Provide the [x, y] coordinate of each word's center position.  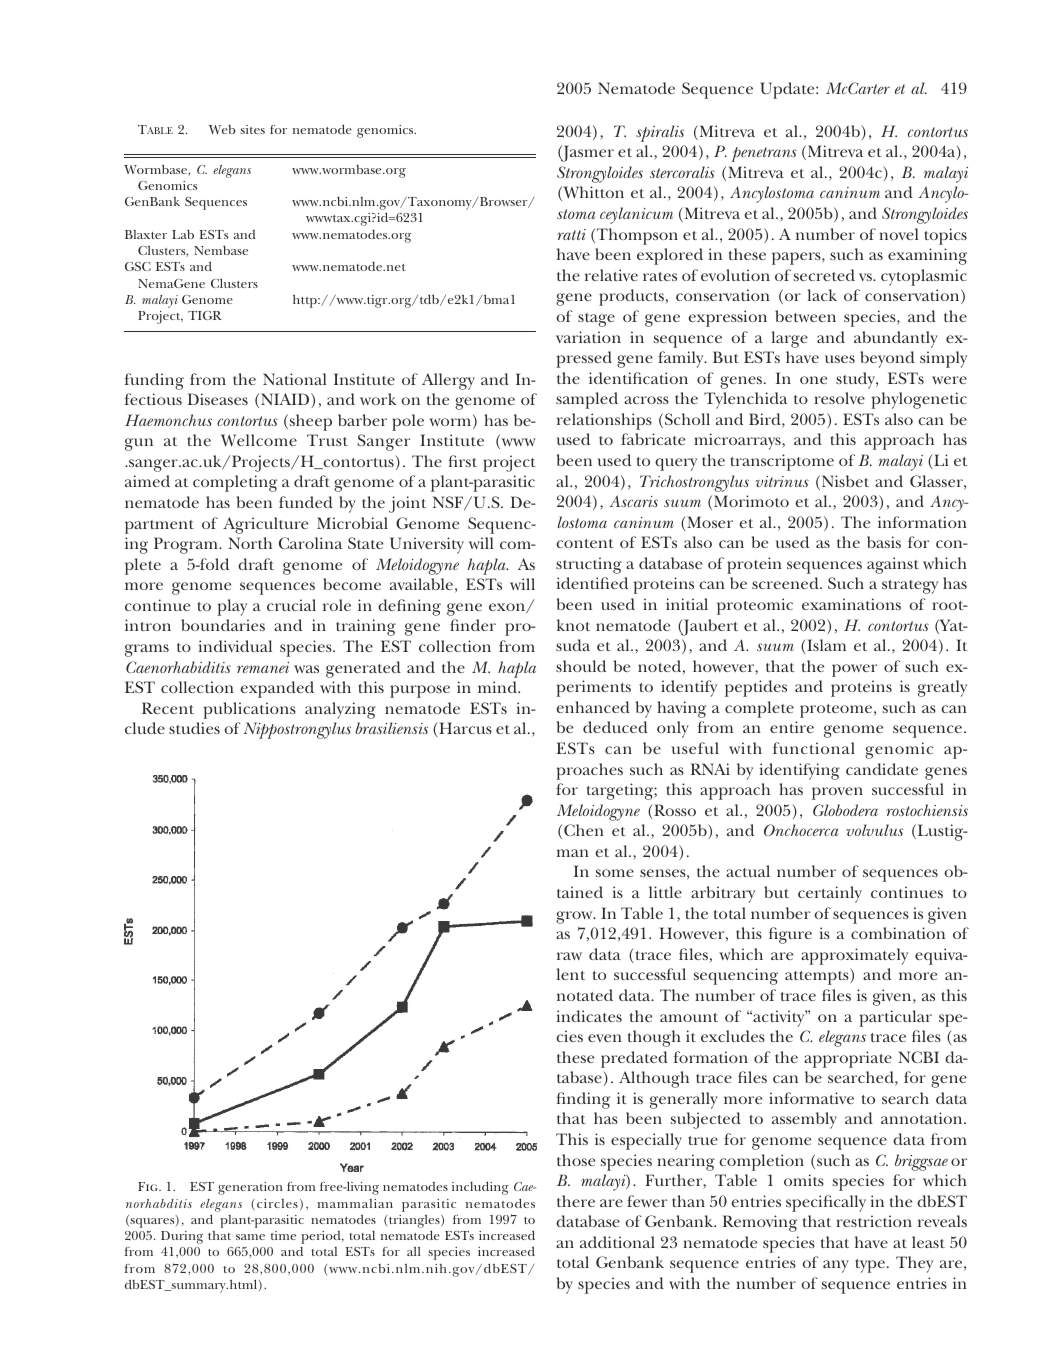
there [576, 1201]
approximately [854, 956]
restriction [874, 1221]
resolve [839, 398]
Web [222, 129]
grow [575, 917]
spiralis [660, 133]
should [581, 666]
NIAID [286, 400]
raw [569, 956]
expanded [277, 689]
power [854, 670]
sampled [587, 400]
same [250, 1237]
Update [788, 90]
